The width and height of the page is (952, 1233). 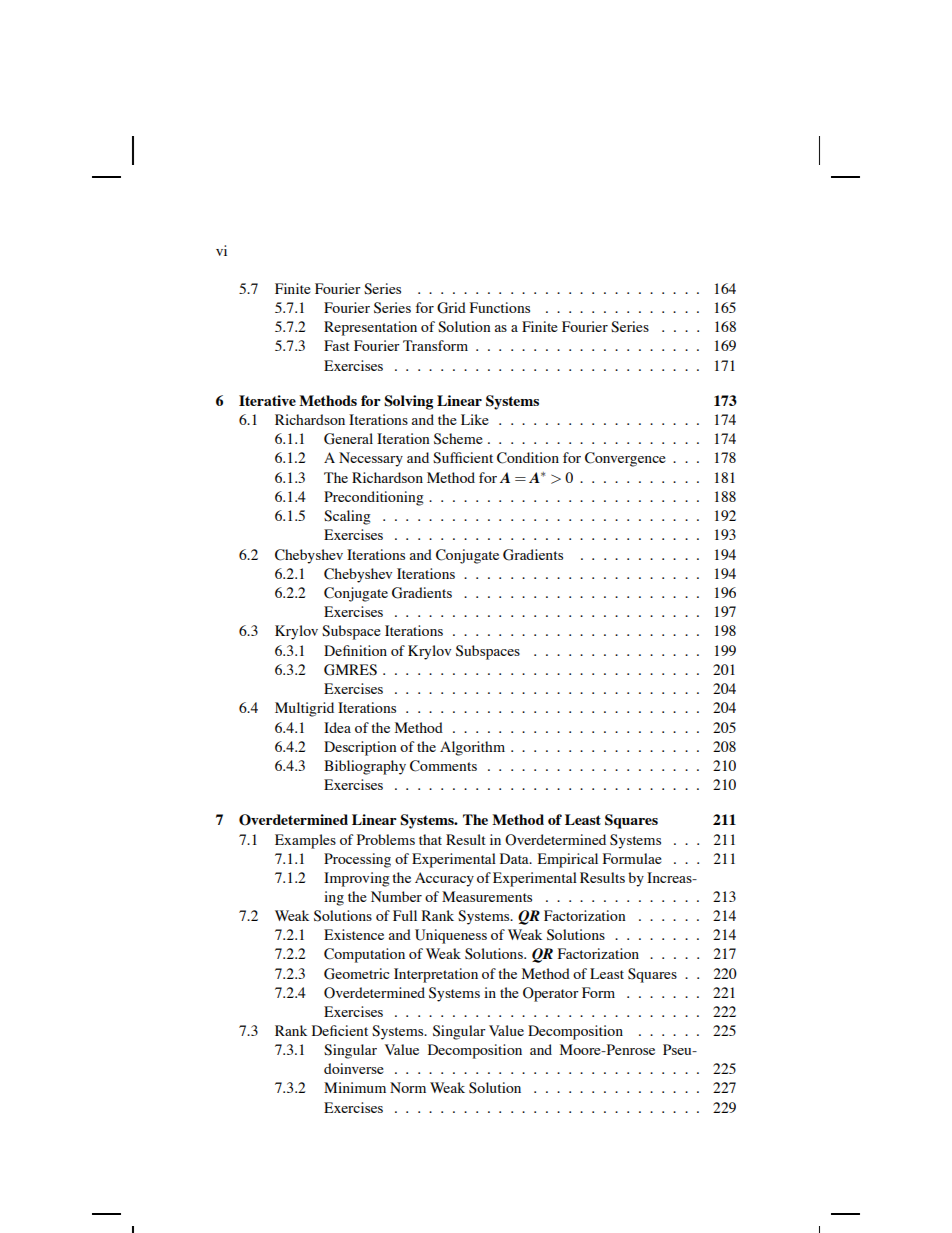 I want to click on Data, so click(x=515, y=858).
